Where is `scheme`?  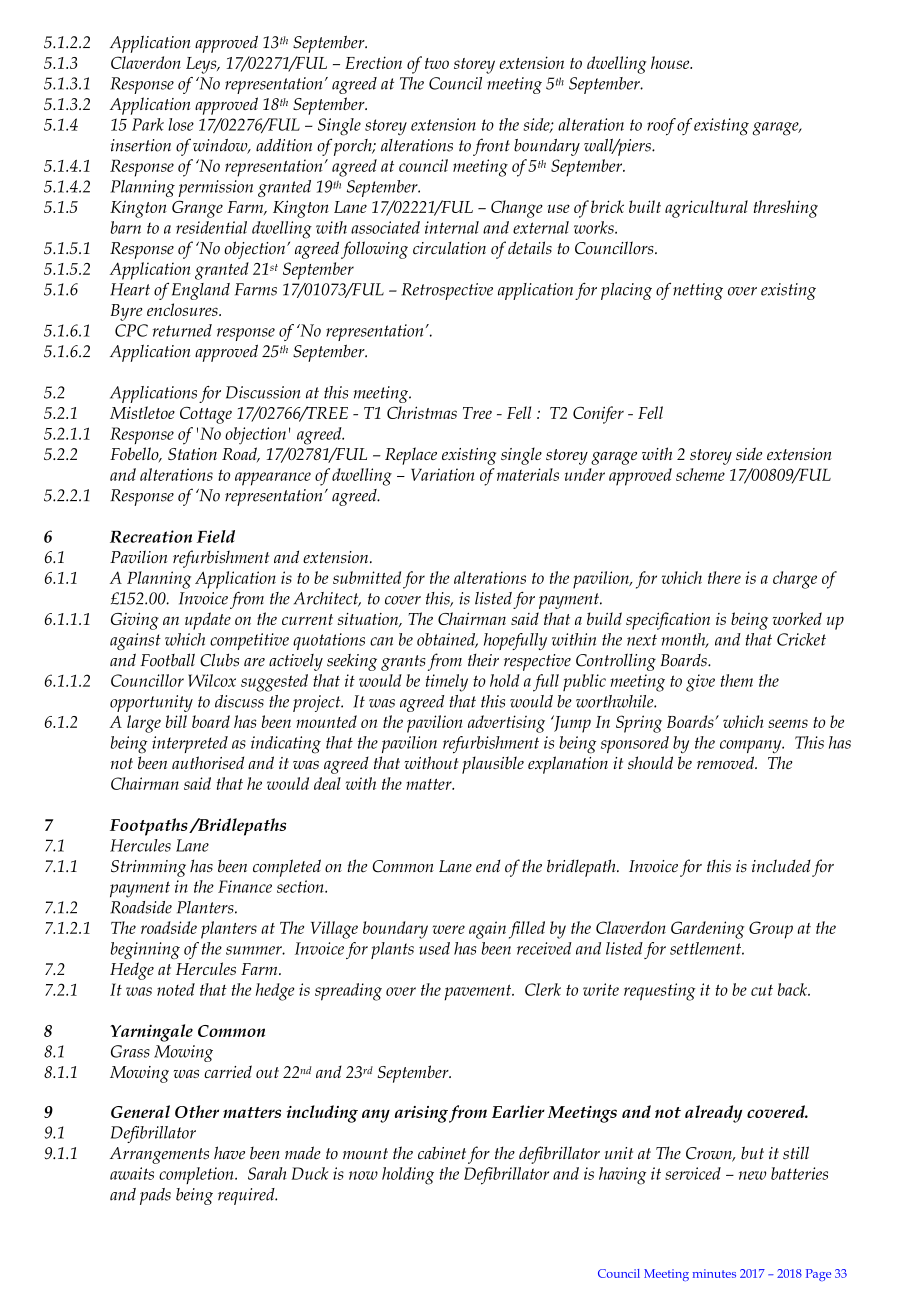
scheme is located at coordinates (700, 474).
